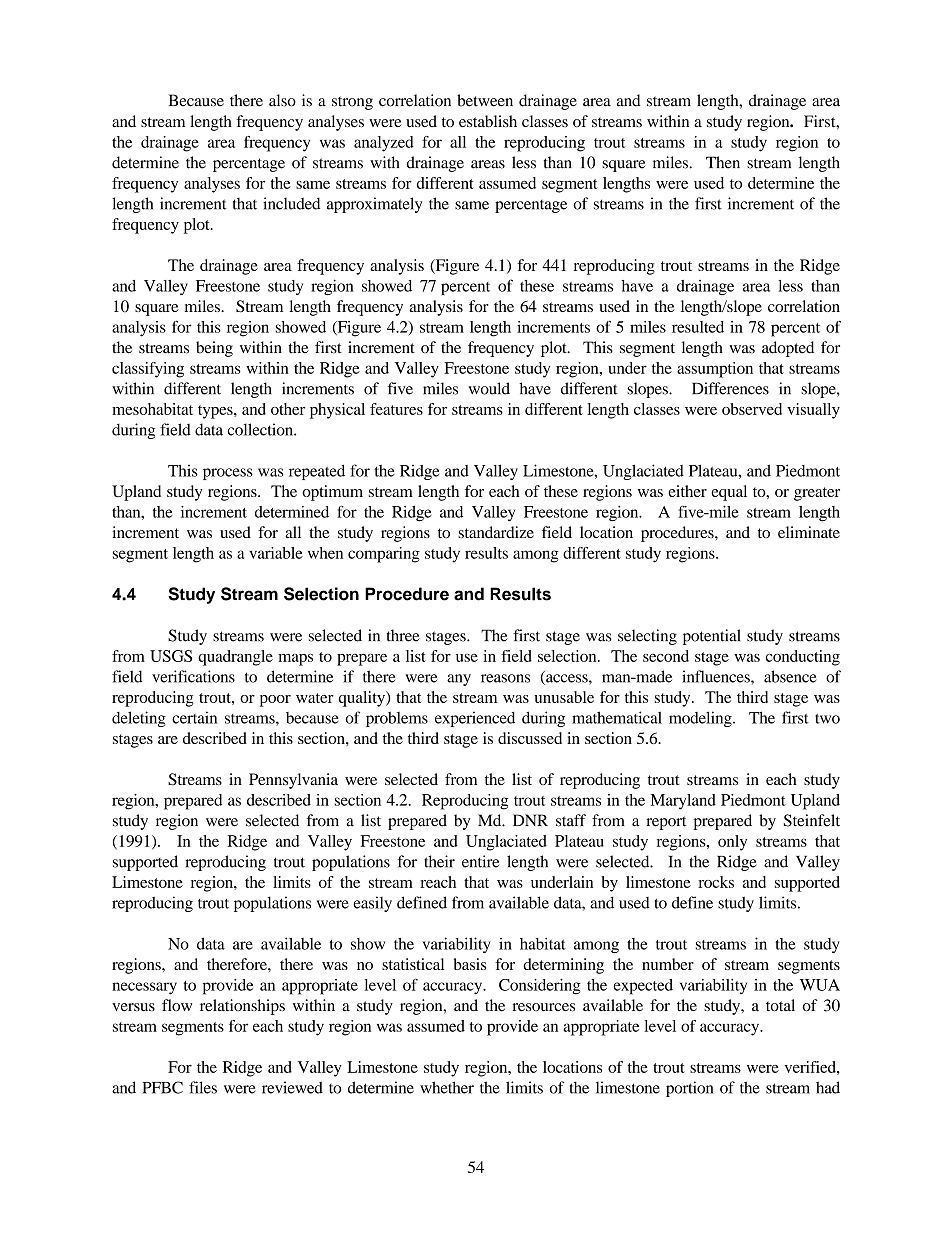  I want to click on whether, so click(447, 1087).
